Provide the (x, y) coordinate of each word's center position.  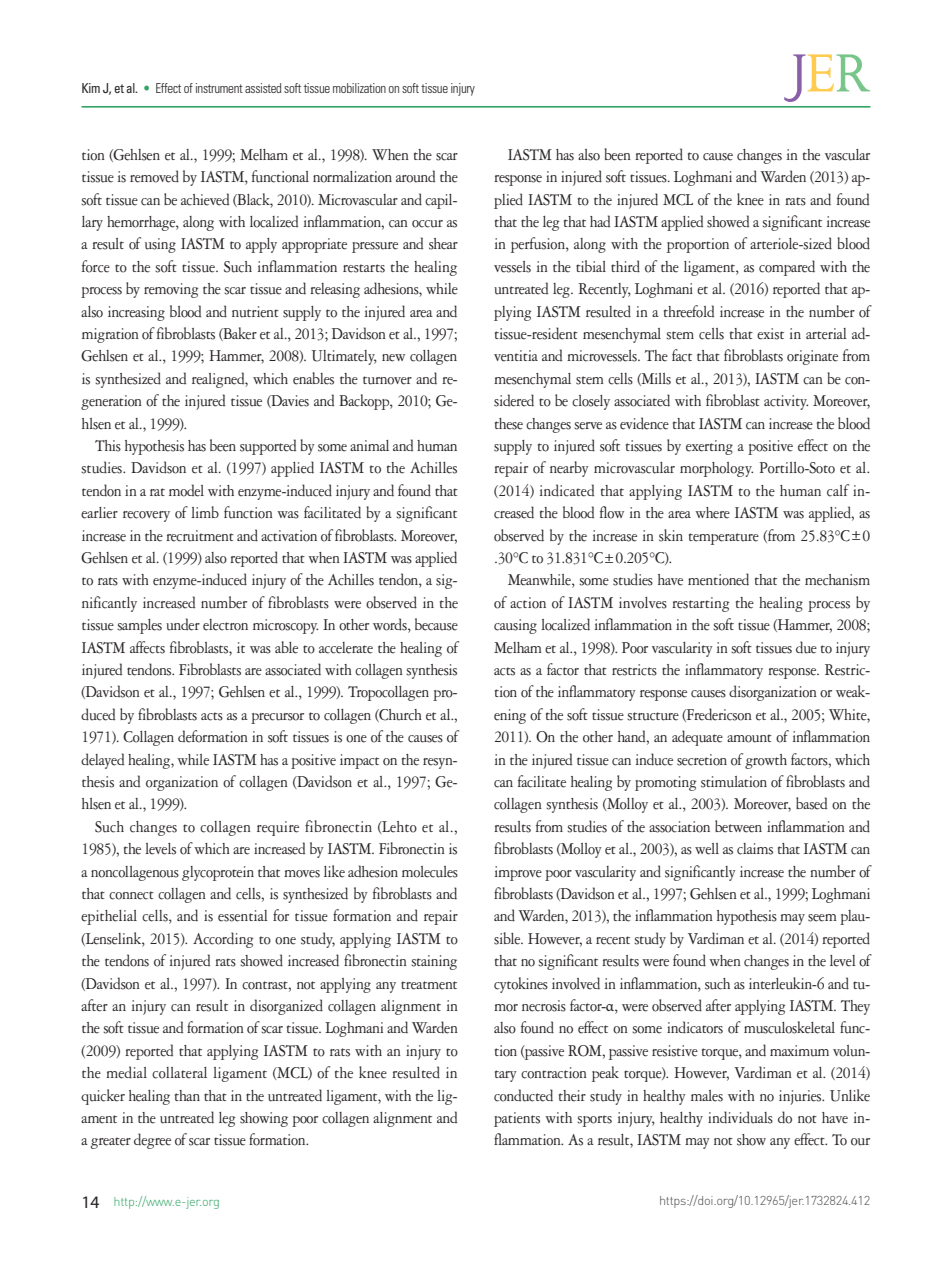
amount (749, 738)
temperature (724, 539)
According (223, 940)
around (415, 176)
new (393, 358)
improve (518, 873)
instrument (219, 88)
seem (822, 918)
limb (205, 512)
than (187, 1095)
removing (171, 290)
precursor (277, 718)
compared (787, 268)
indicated (567, 490)
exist (770, 334)
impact (359, 761)
